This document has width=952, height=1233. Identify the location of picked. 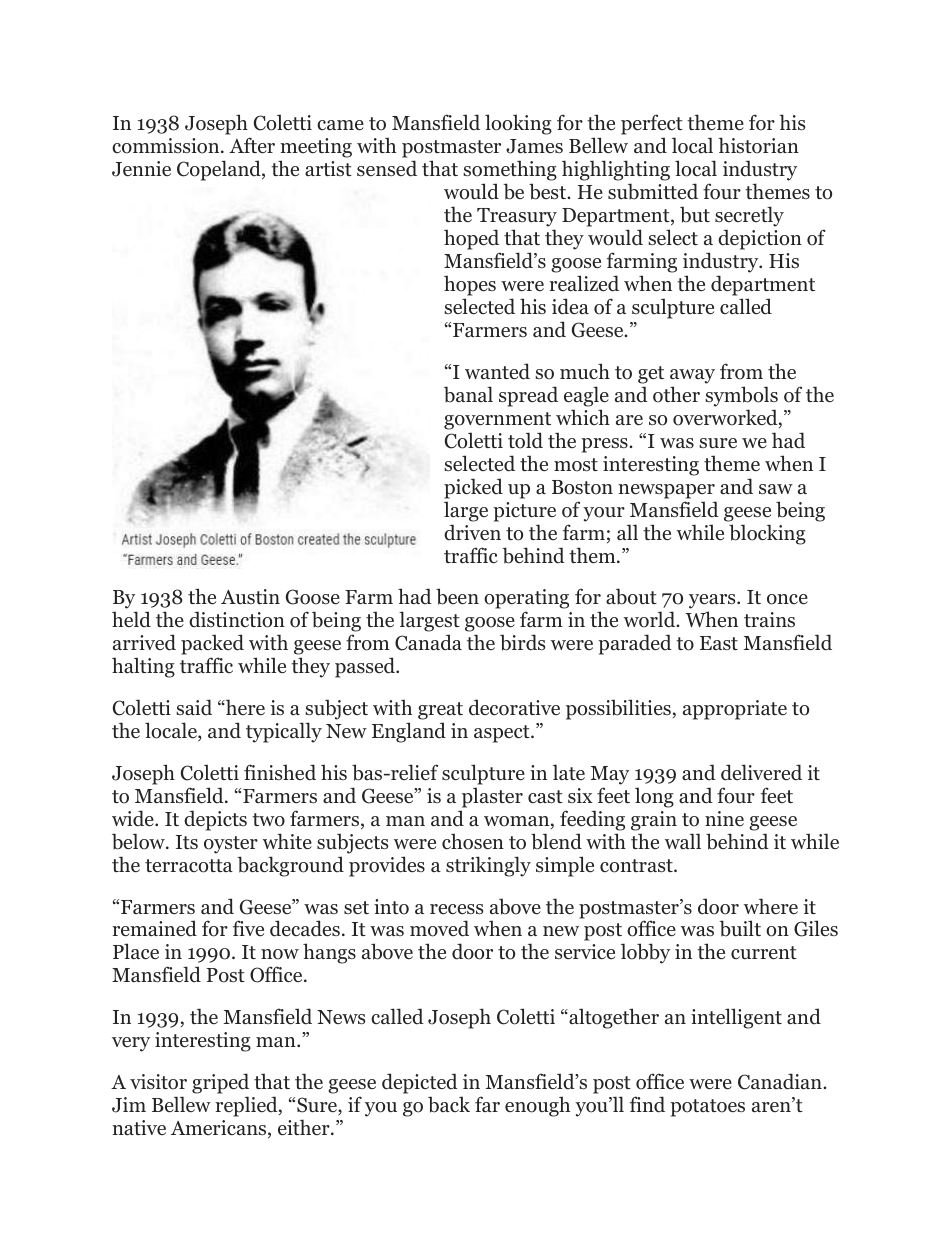
(473, 488).
